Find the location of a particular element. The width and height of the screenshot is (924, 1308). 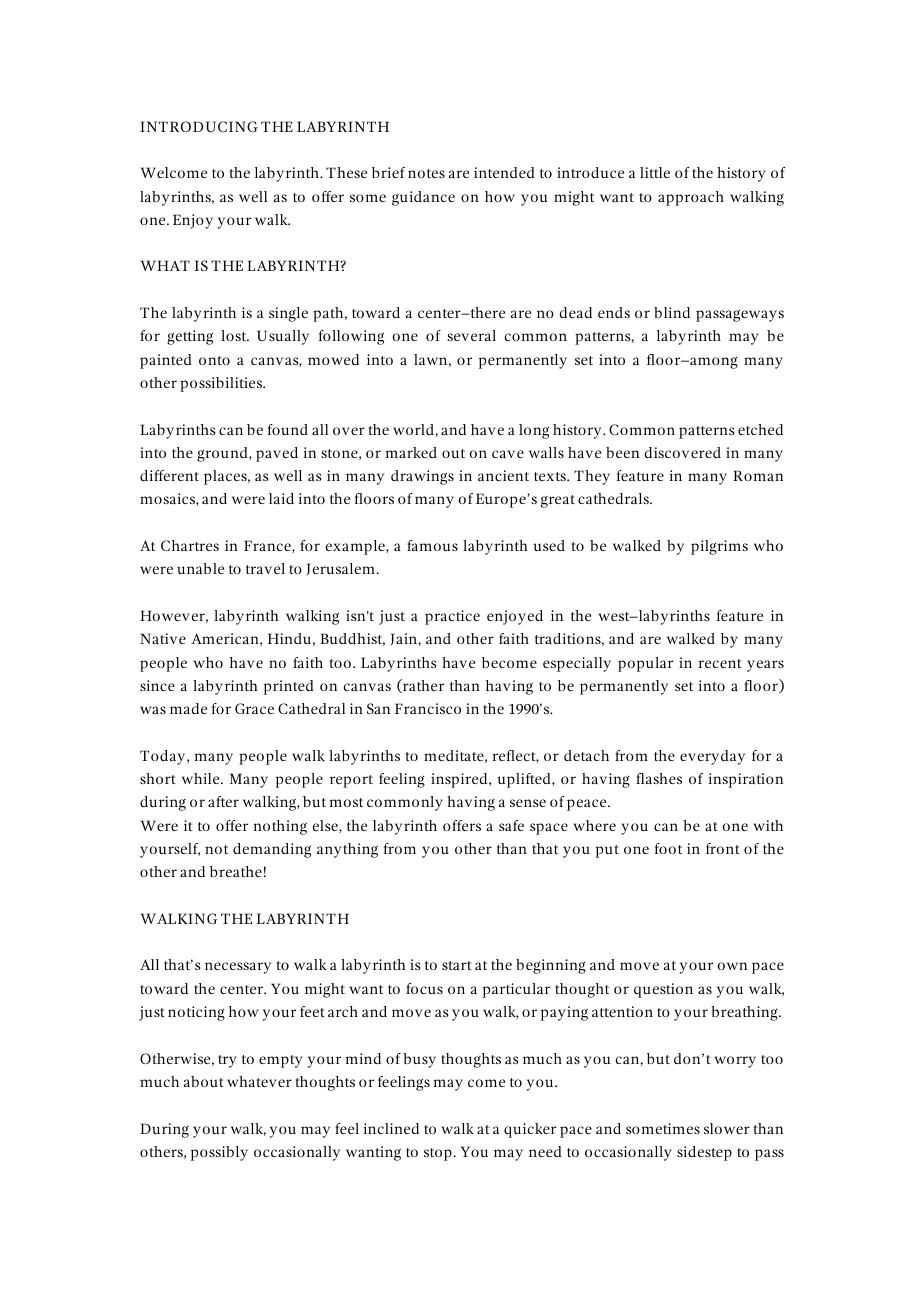

safe is located at coordinates (511, 825).
